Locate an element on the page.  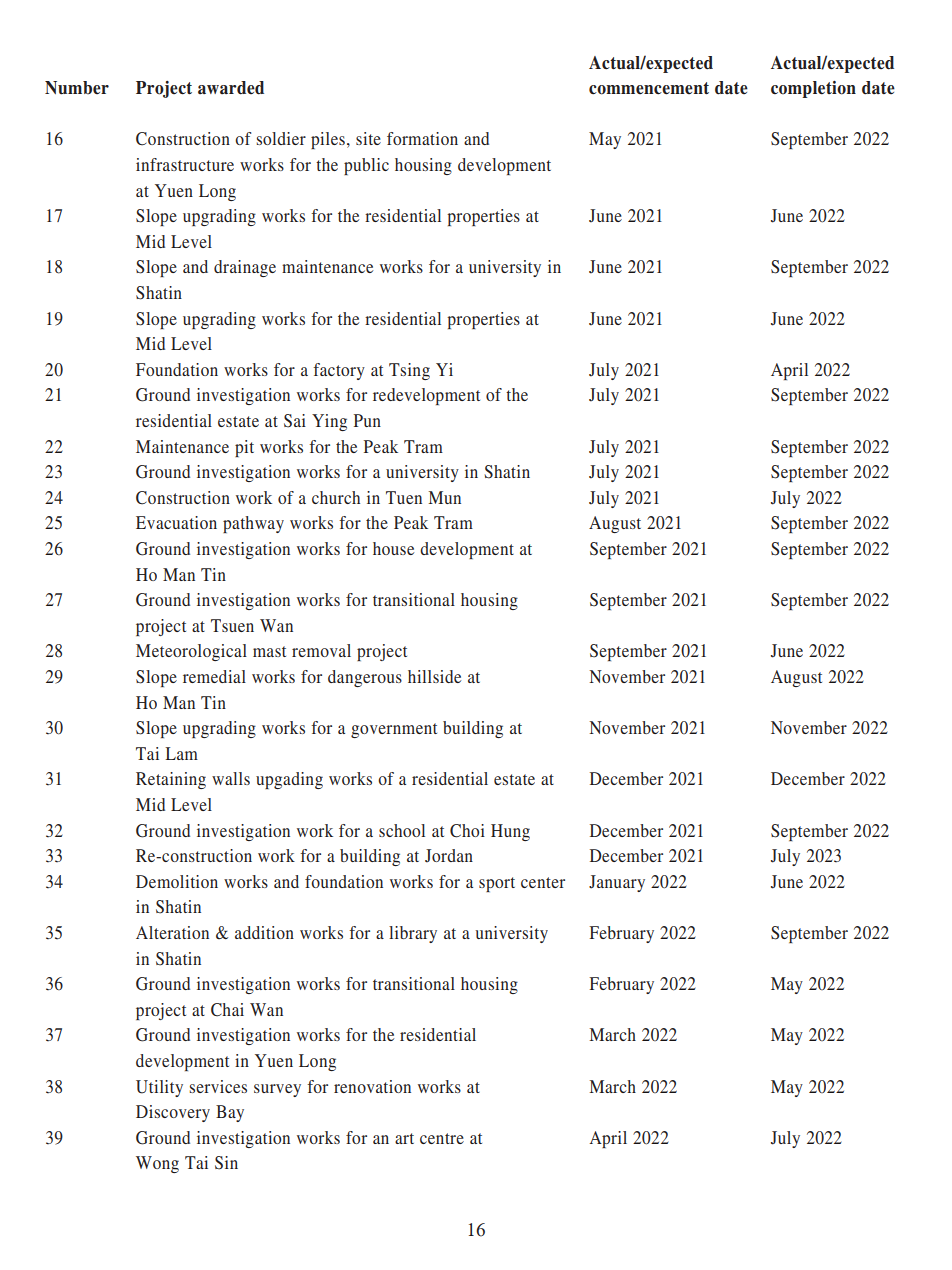
Discovery is located at coordinates (173, 1113).
